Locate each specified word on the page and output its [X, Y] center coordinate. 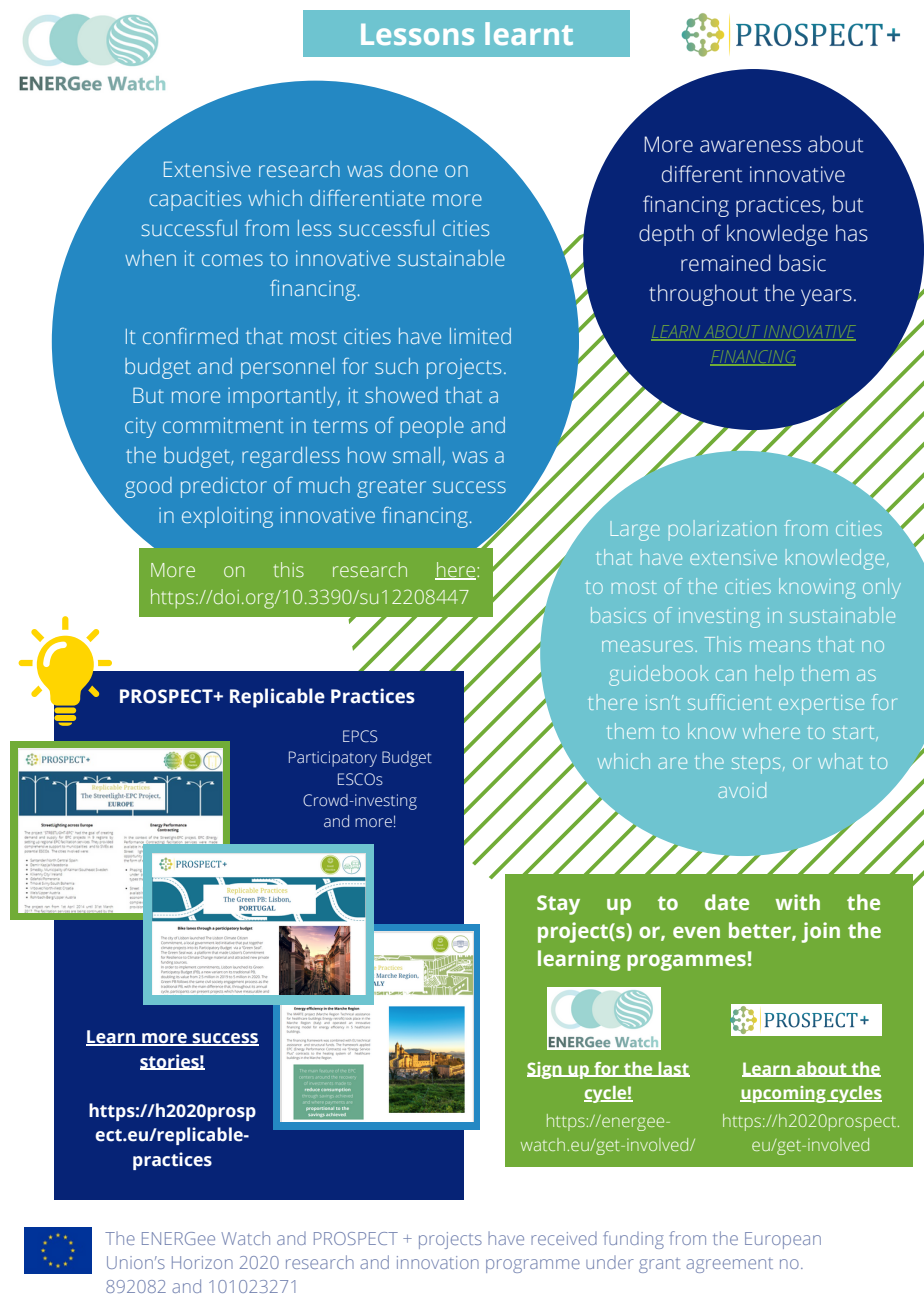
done [414, 169]
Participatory [333, 759]
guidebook [658, 675]
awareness [750, 146]
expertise [821, 705]
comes [232, 260]
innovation [438, 1262]
